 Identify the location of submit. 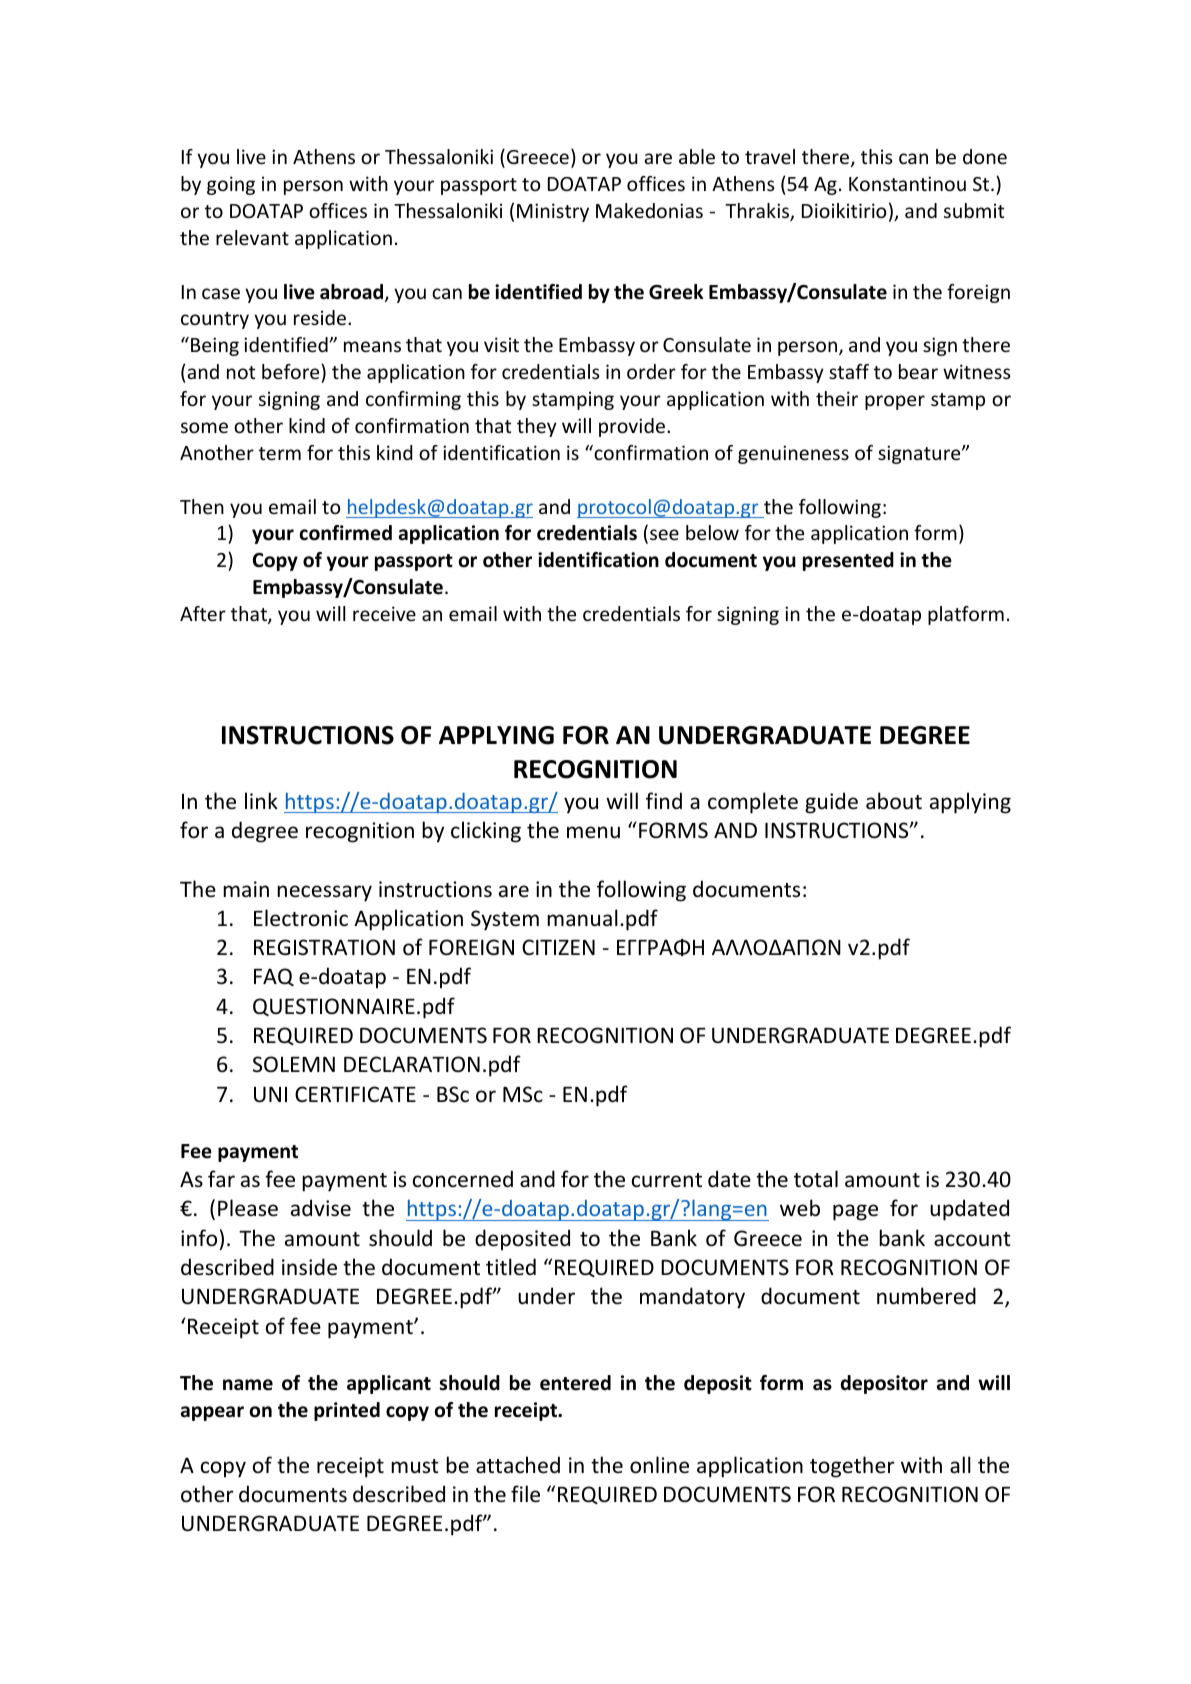
(974, 210).
